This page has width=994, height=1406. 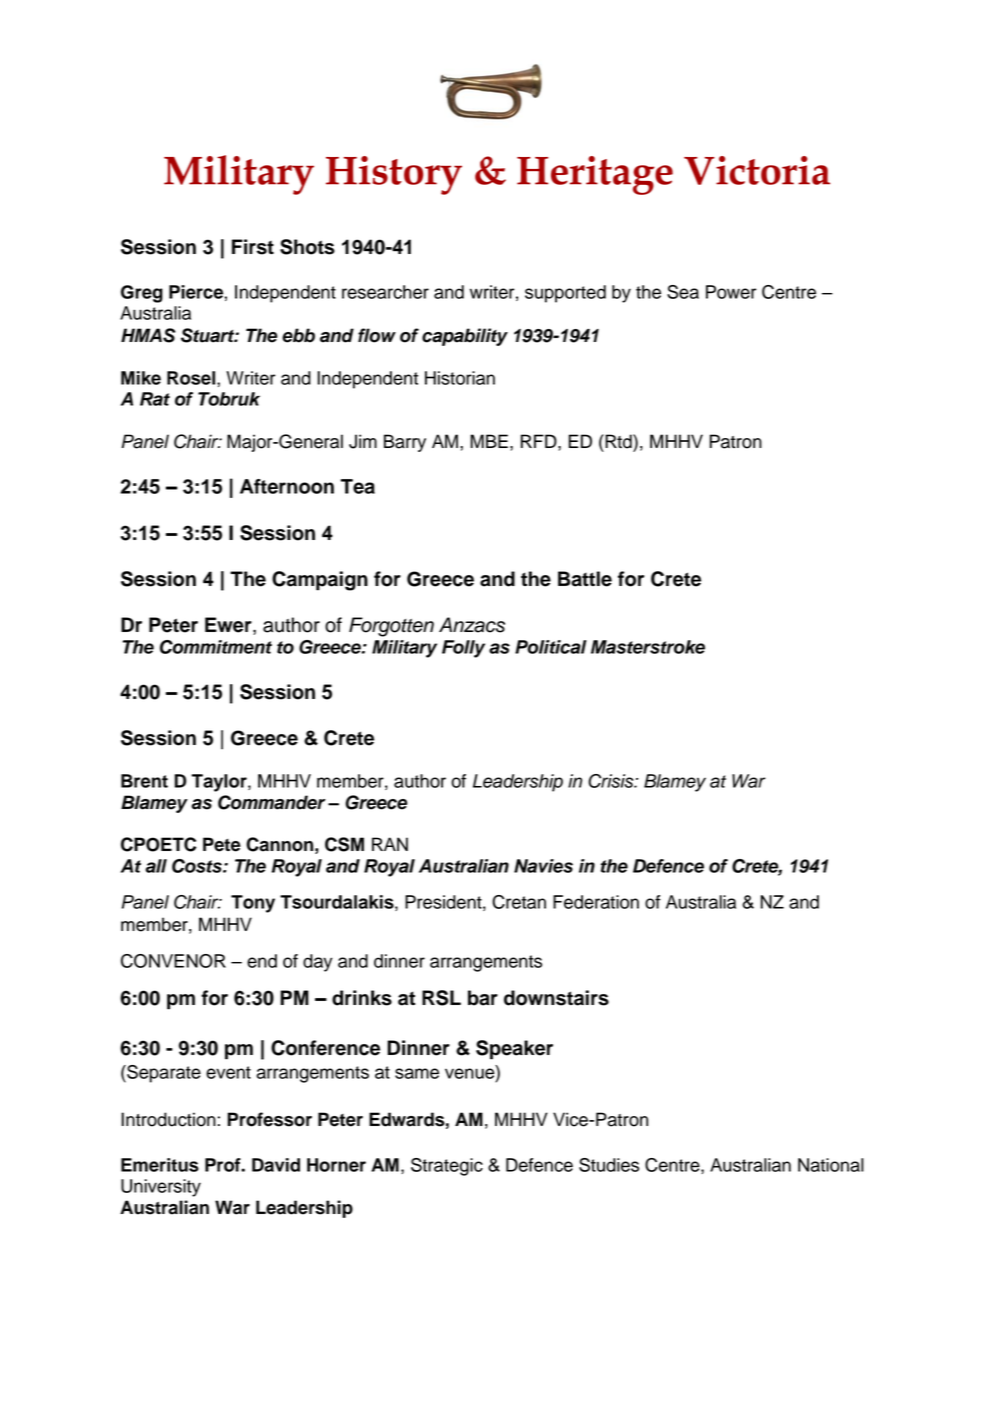 What do you see at coordinates (253, 247) in the page?
I see `First` at bounding box center [253, 247].
